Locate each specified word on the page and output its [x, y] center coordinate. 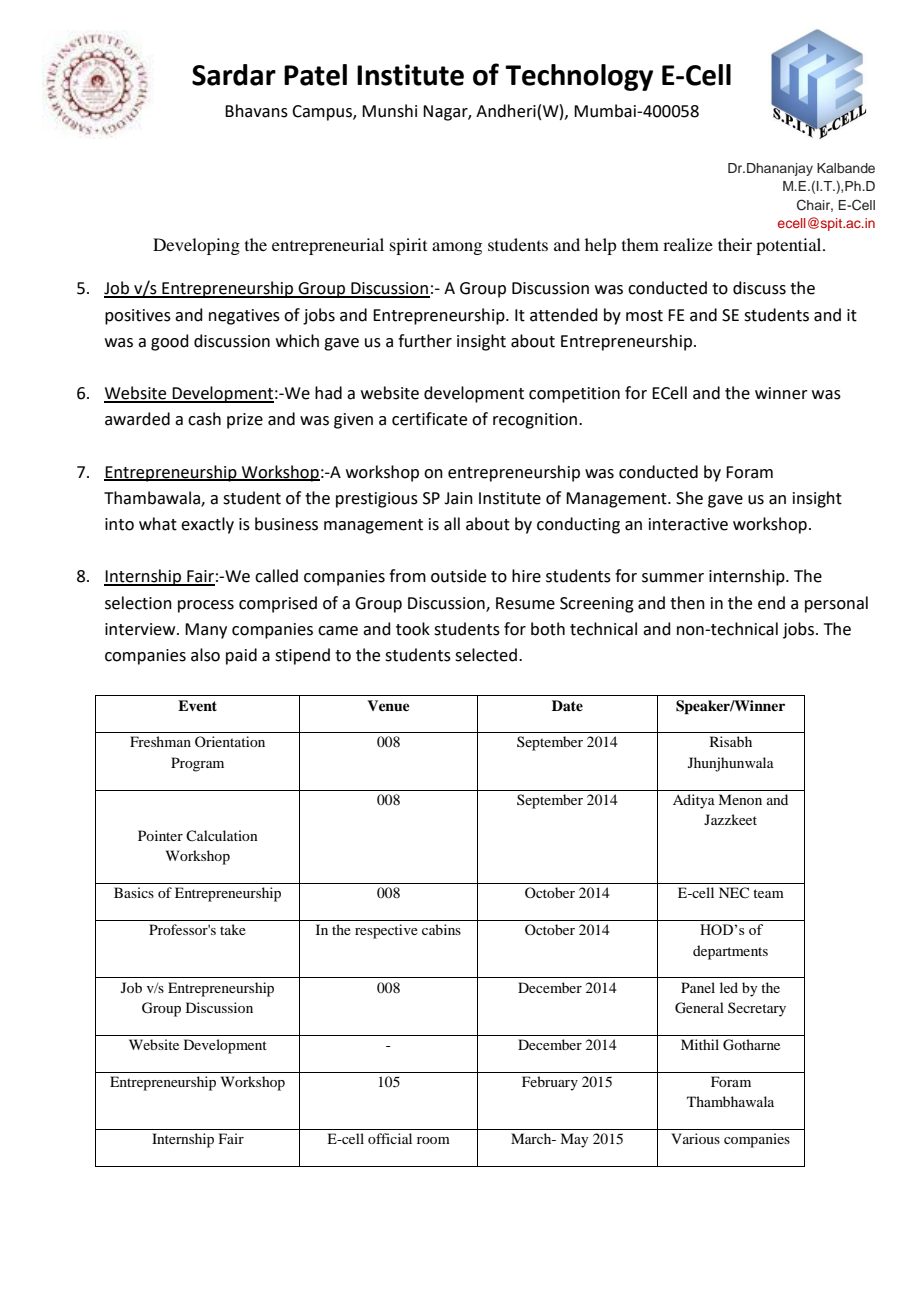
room [433, 1140]
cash [204, 419]
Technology [579, 77]
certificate [429, 419]
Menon [740, 799]
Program [197, 764]
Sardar [234, 75]
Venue [388, 705]
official [390, 1138]
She [689, 498]
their [735, 244]
